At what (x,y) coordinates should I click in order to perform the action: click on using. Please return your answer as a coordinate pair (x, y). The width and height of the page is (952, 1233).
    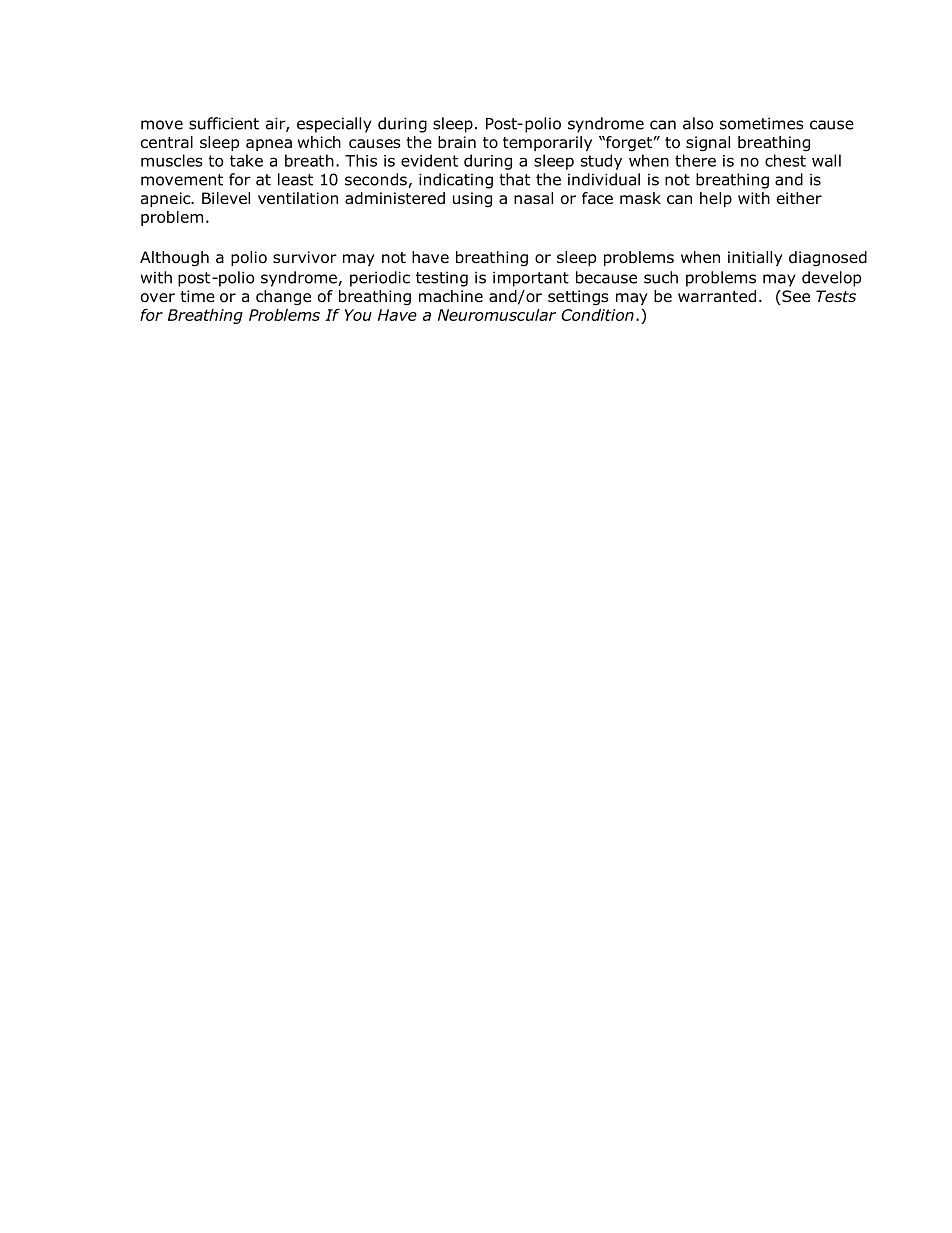
    Looking at the image, I should click on (472, 200).
